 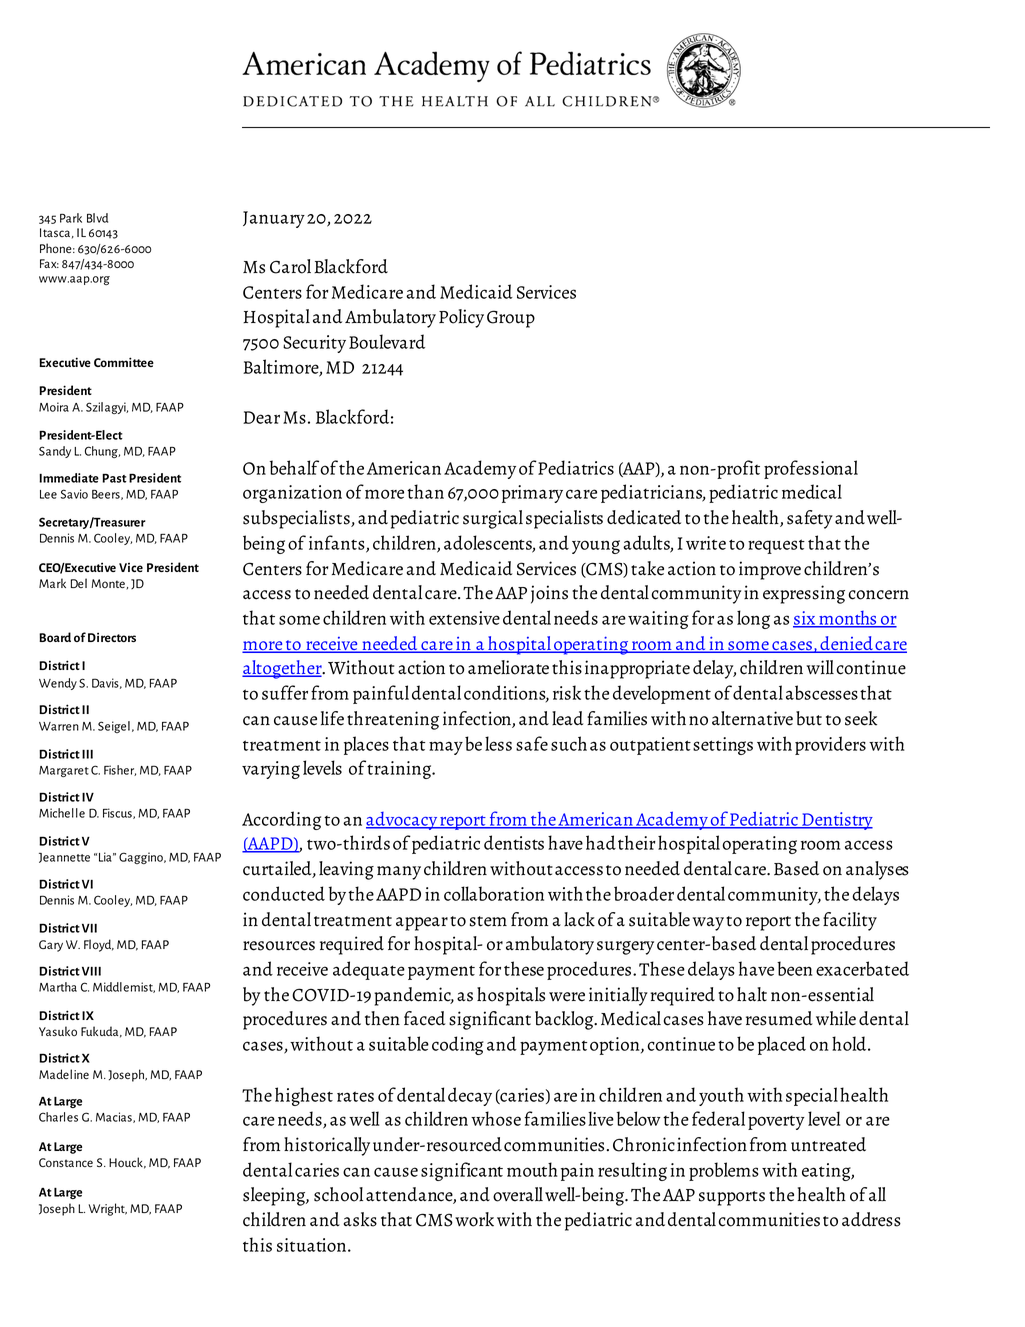 What do you see at coordinates (811, 469) in the document?
I see `professional` at bounding box center [811, 469].
